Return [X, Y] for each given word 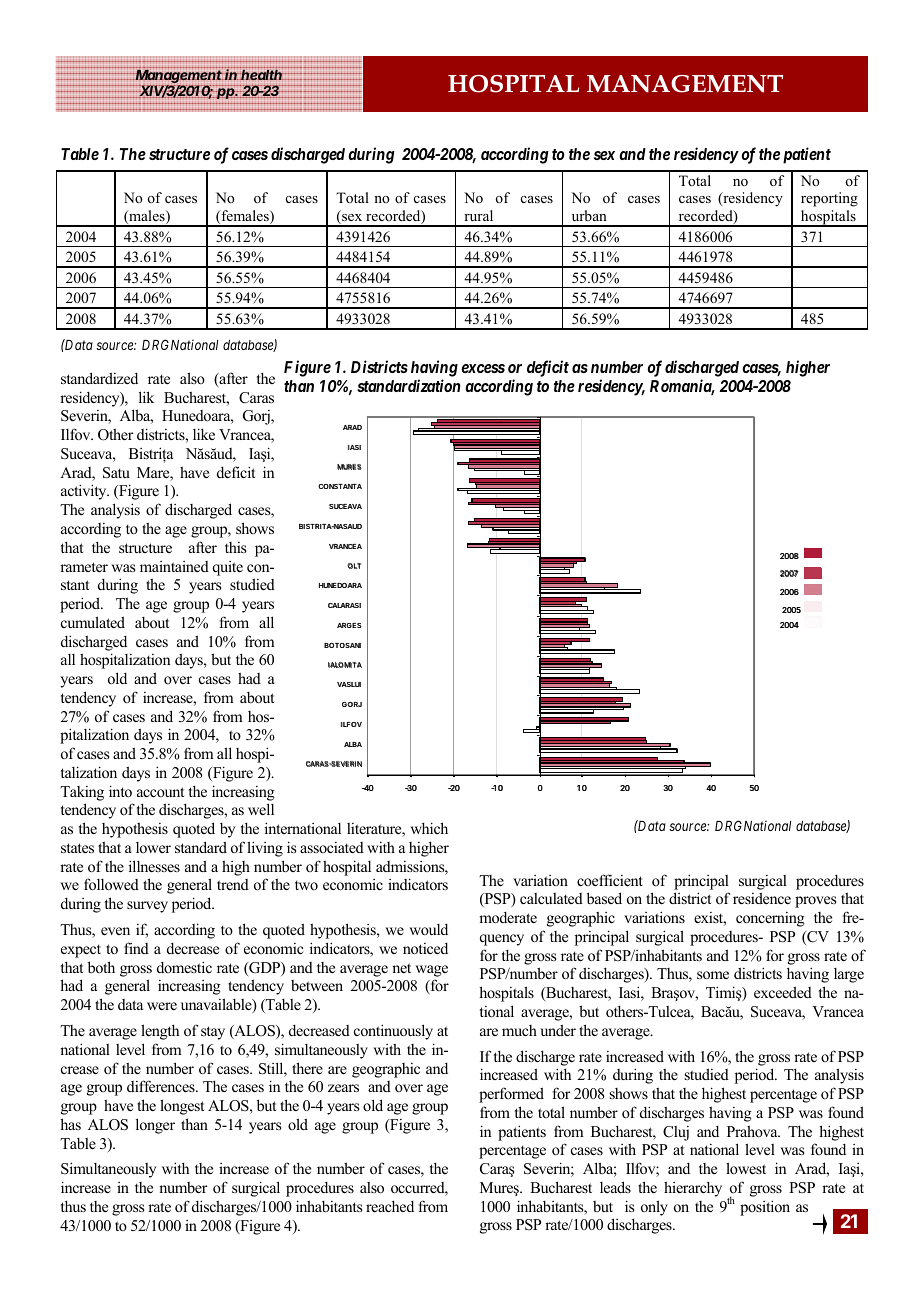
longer [155, 1126]
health [261, 75]
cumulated [93, 622]
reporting [829, 199]
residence [762, 898]
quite [228, 568]
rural [478, 215]
